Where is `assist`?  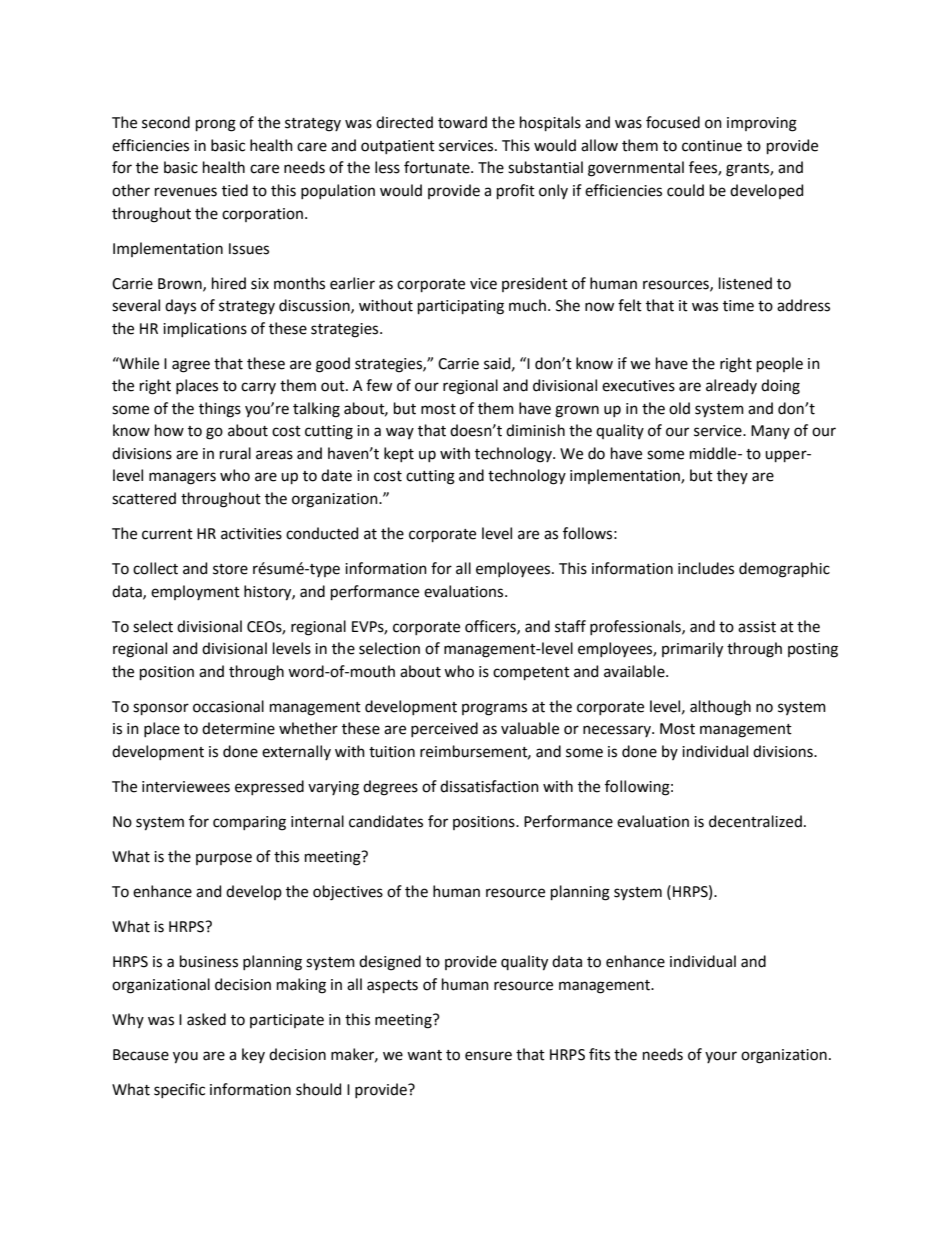
assist is located at coordinates (757, 627).
